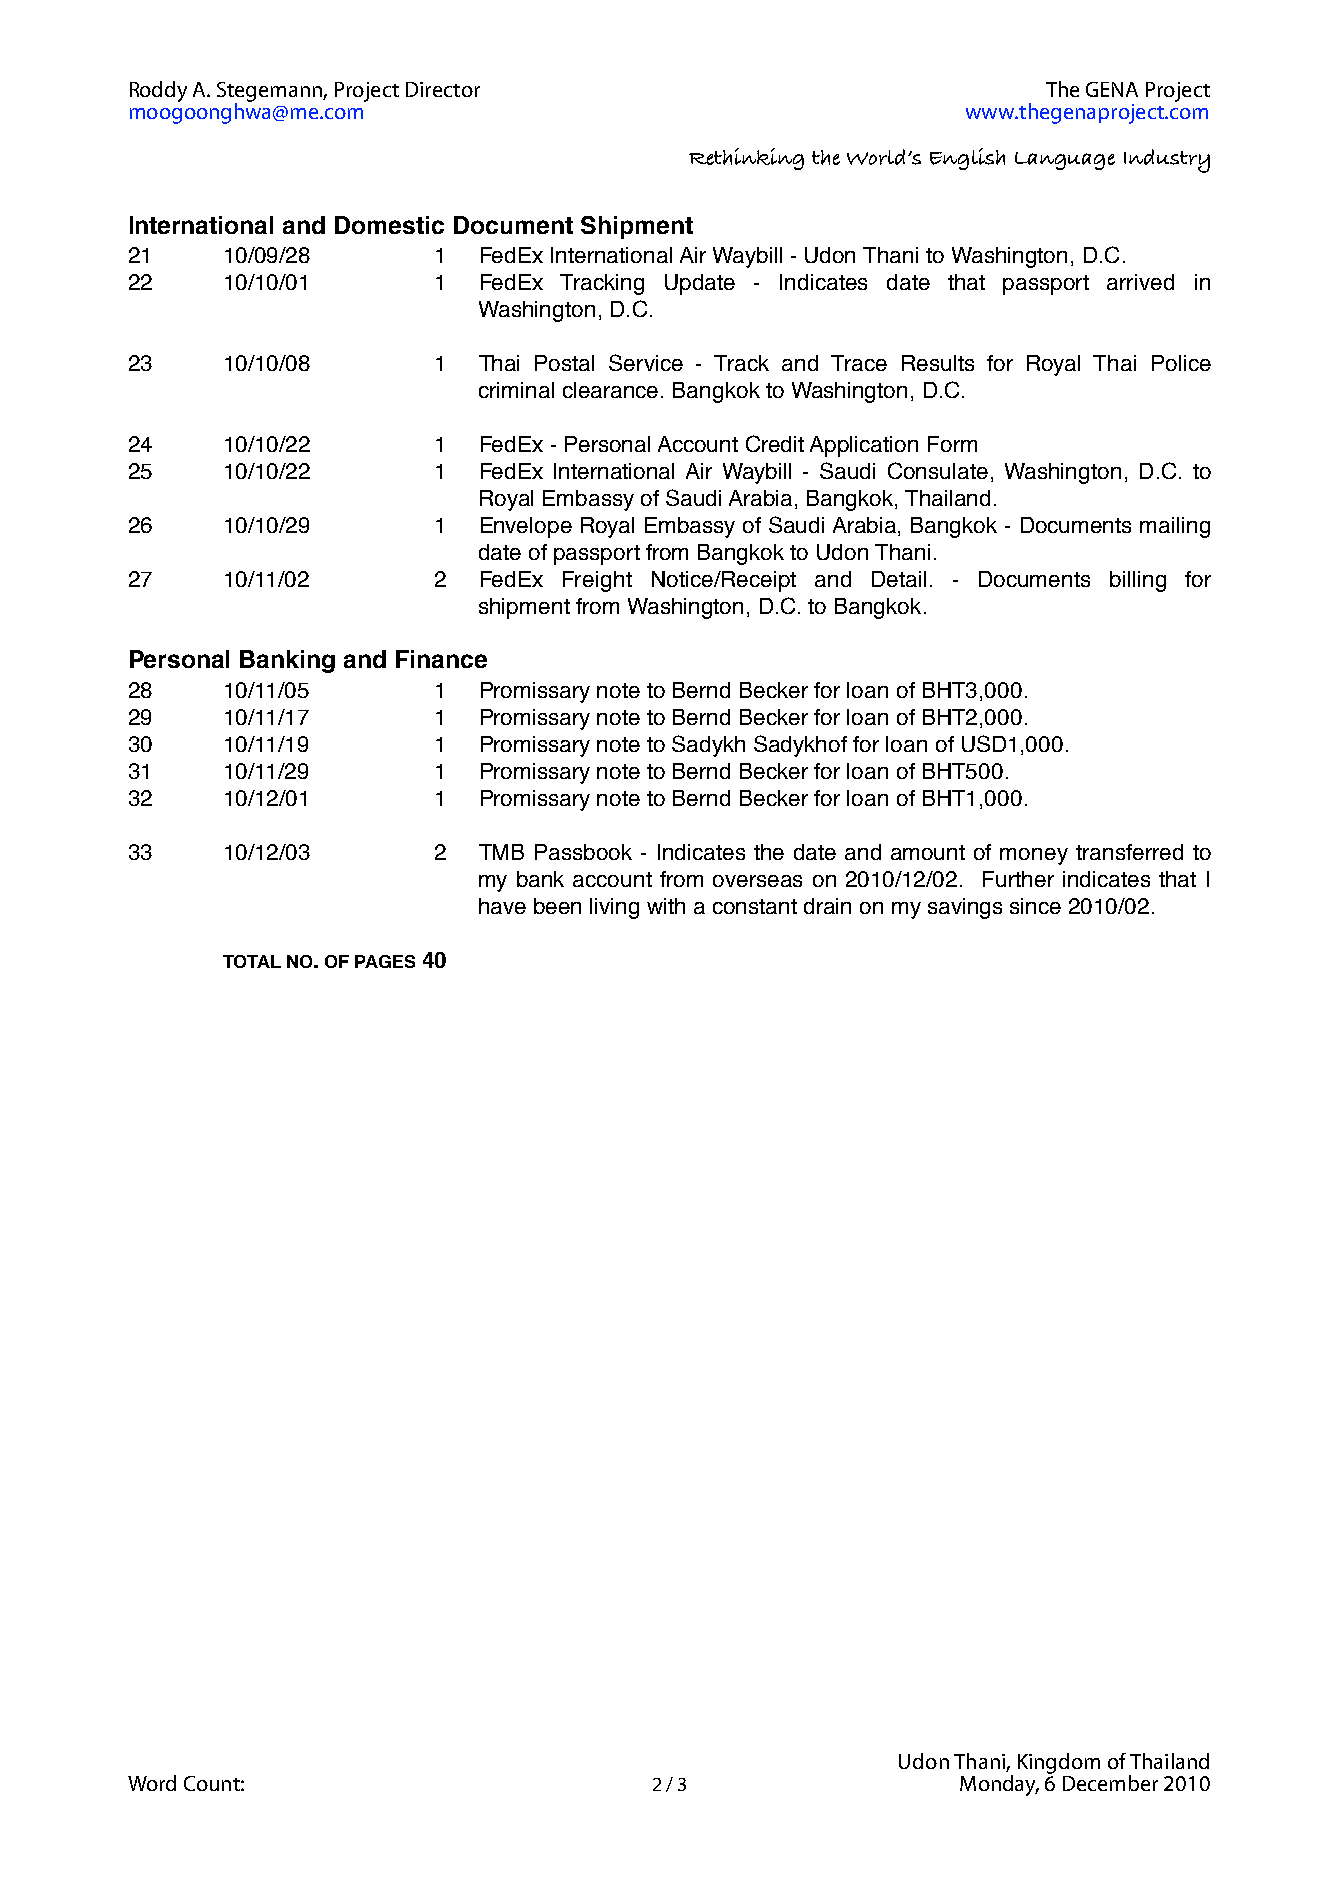 The image size is (1339, 1895). I want to click on since, so click(1035, 906).
